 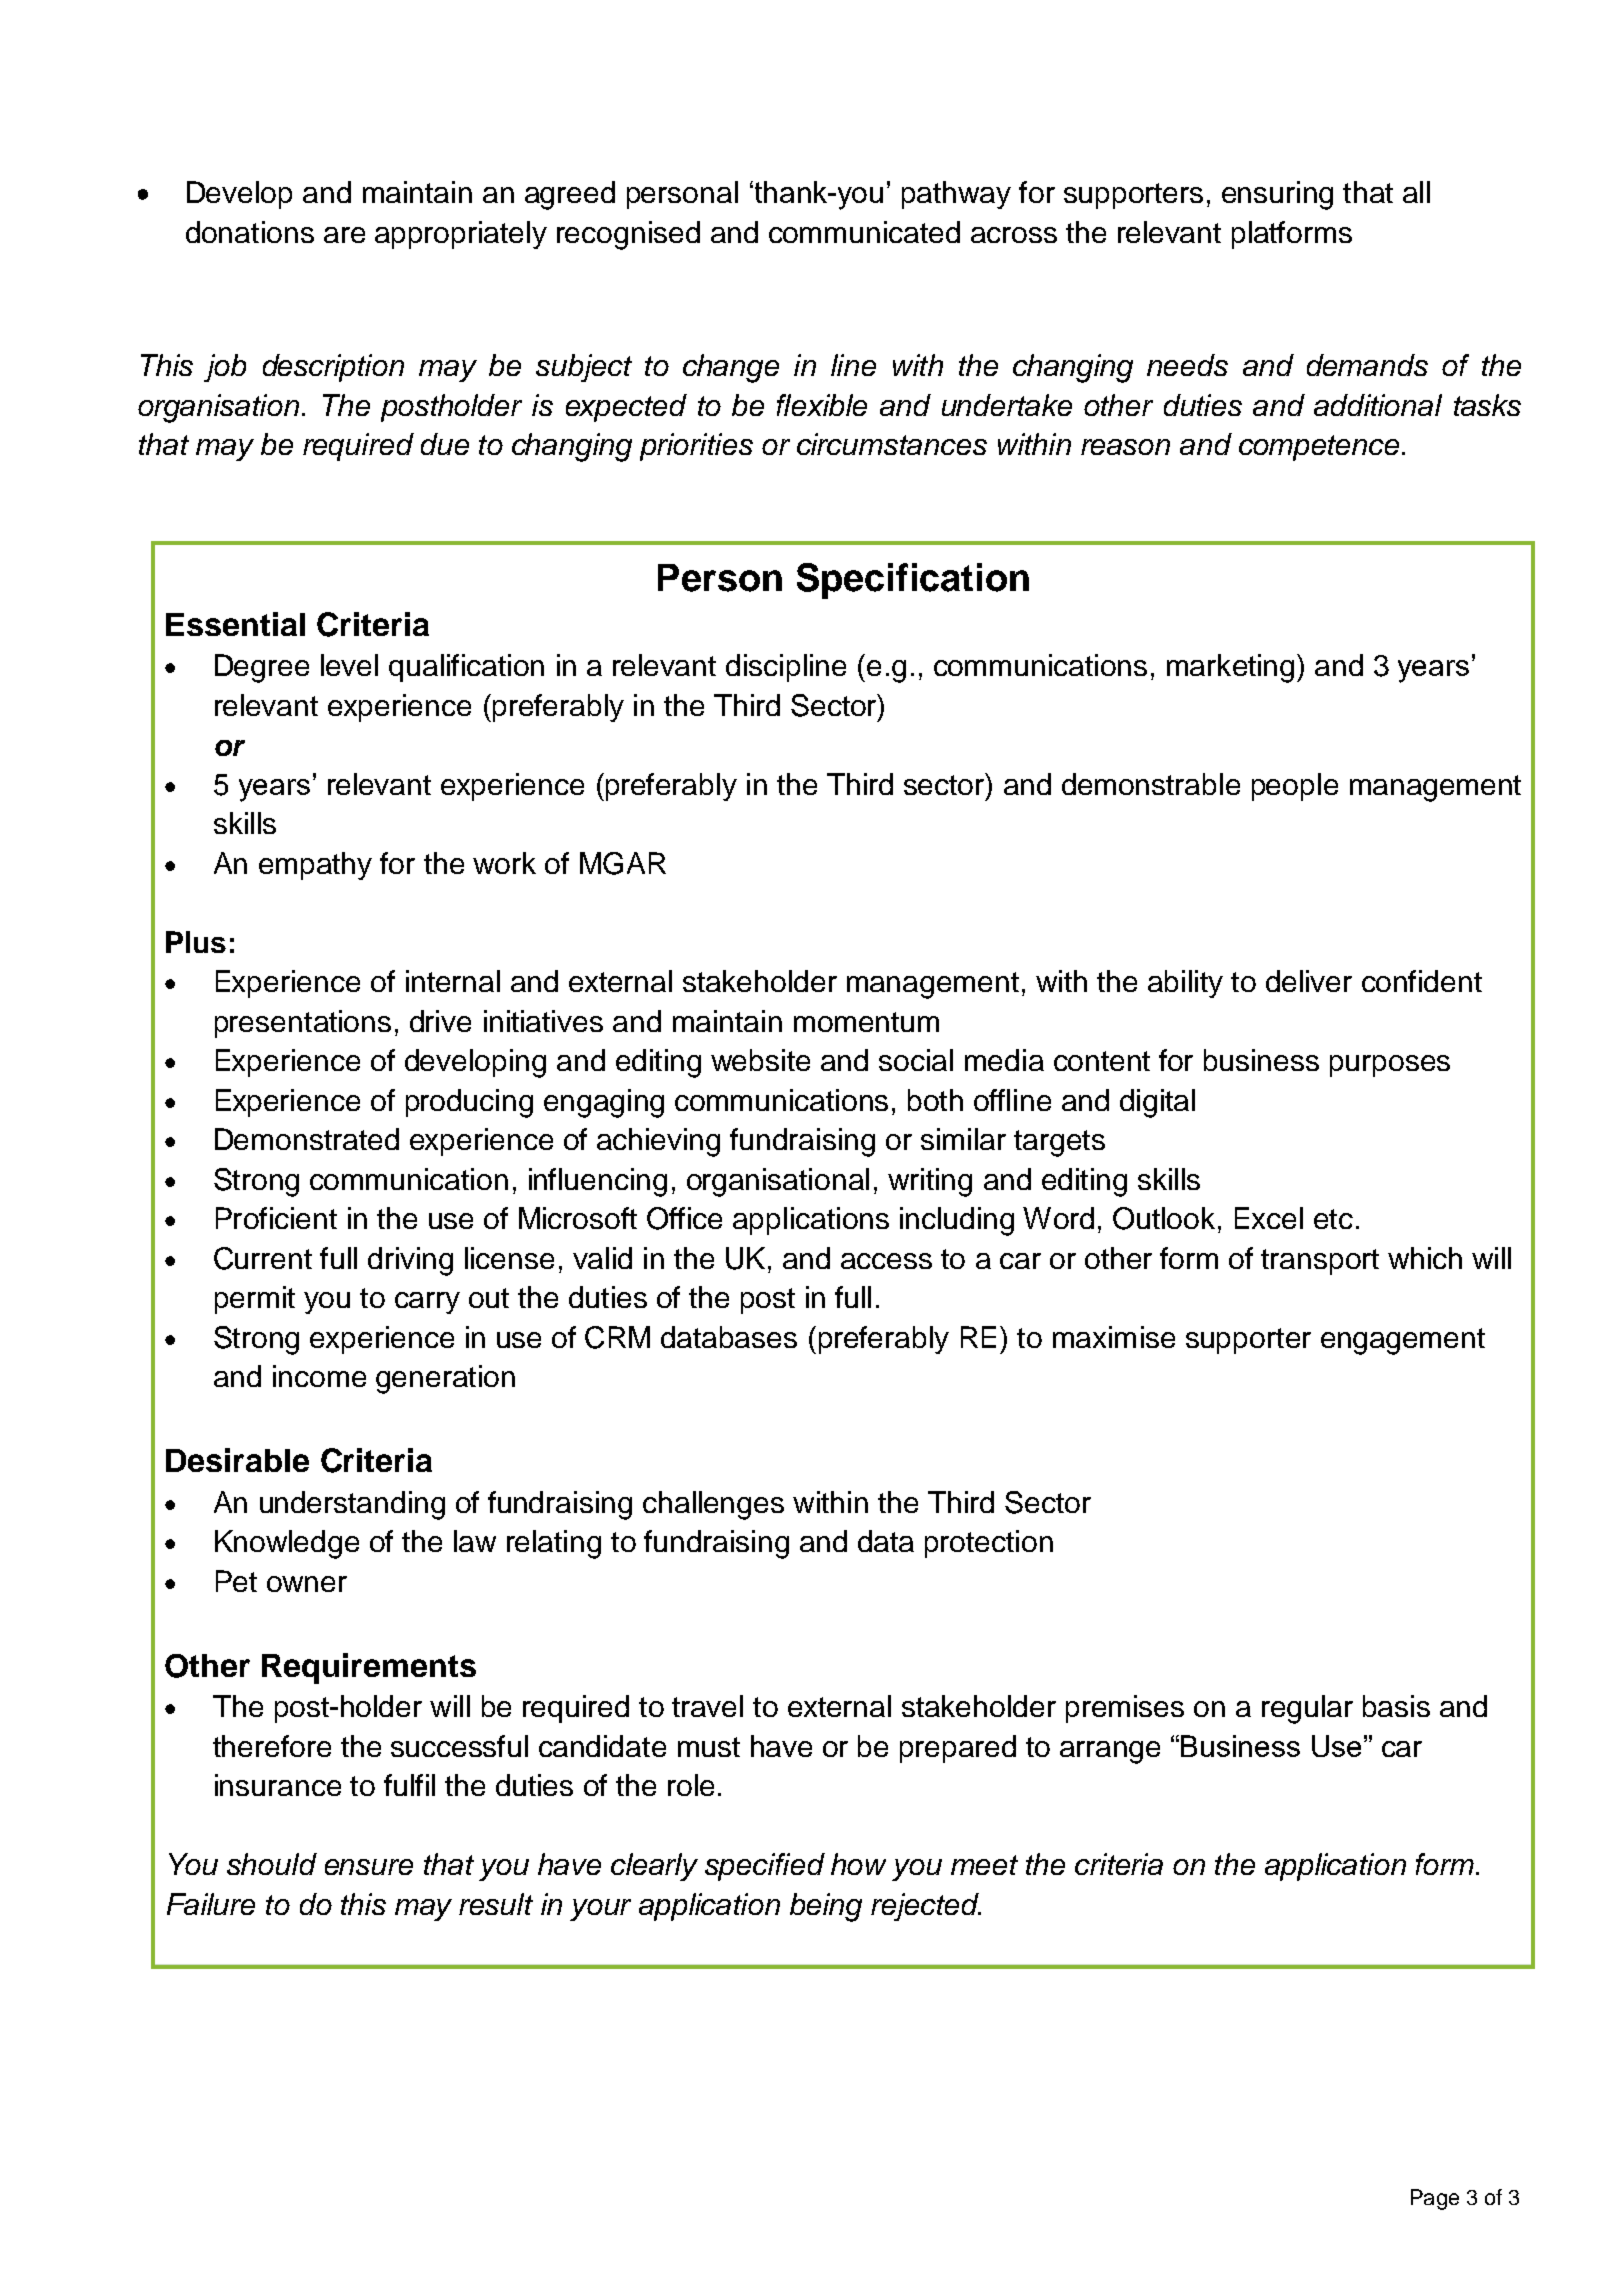 I want to click on deliver, so click(x=1309, y=981).
